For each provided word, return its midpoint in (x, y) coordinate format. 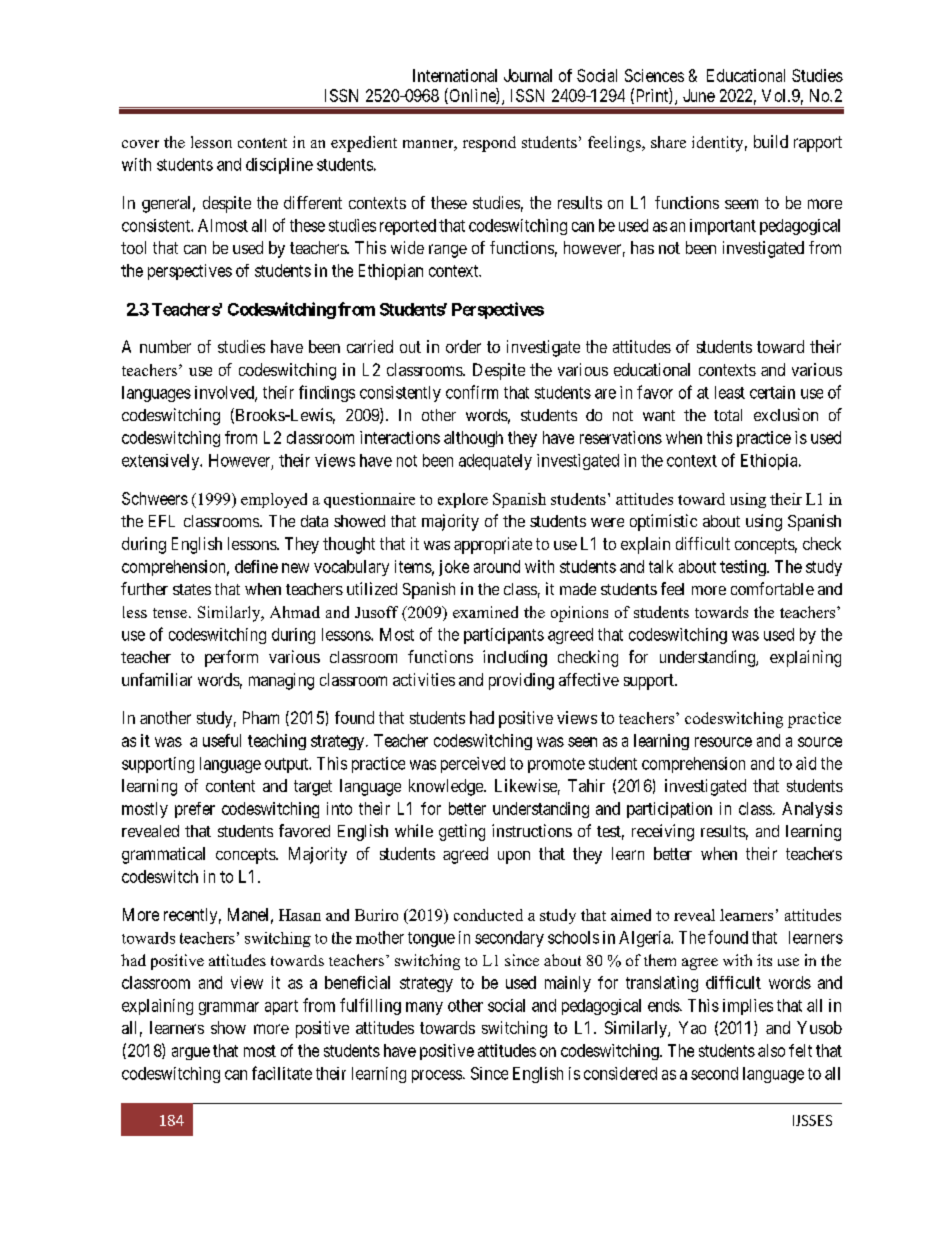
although (473, 439)
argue (191, 1053)
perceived (473, 765)
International (455, 75)
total (728, 415)
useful (222, 740)
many (424, 1008)
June (699, 95)
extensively (162, 462)
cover (140, 144)
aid (806, 763)
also (771, 1050)
